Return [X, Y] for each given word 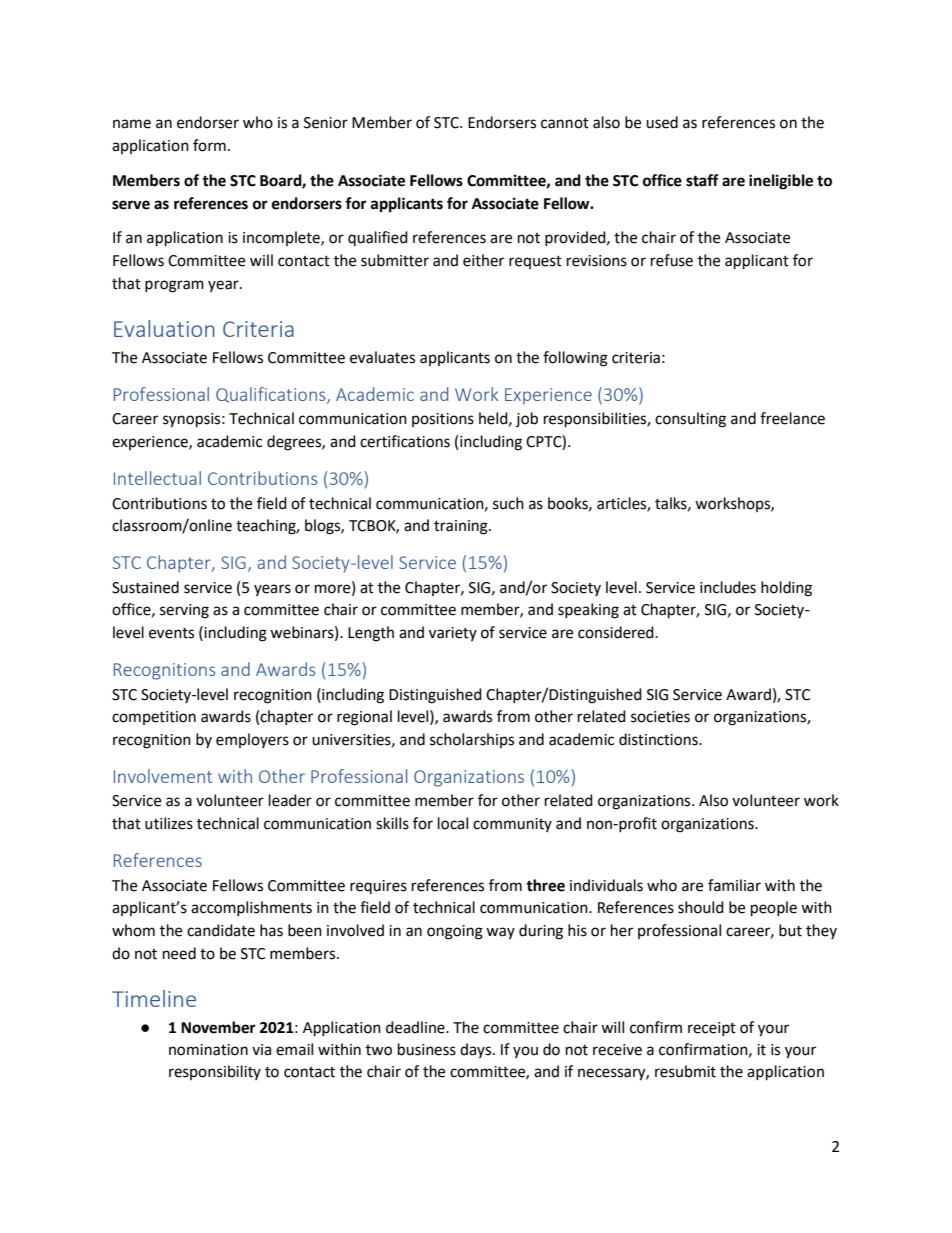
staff [702, 180]
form [209, 145]
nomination [208, 1050]
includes [728, 587]
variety [453, 634]
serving [184, 611]
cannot [565, 123]
